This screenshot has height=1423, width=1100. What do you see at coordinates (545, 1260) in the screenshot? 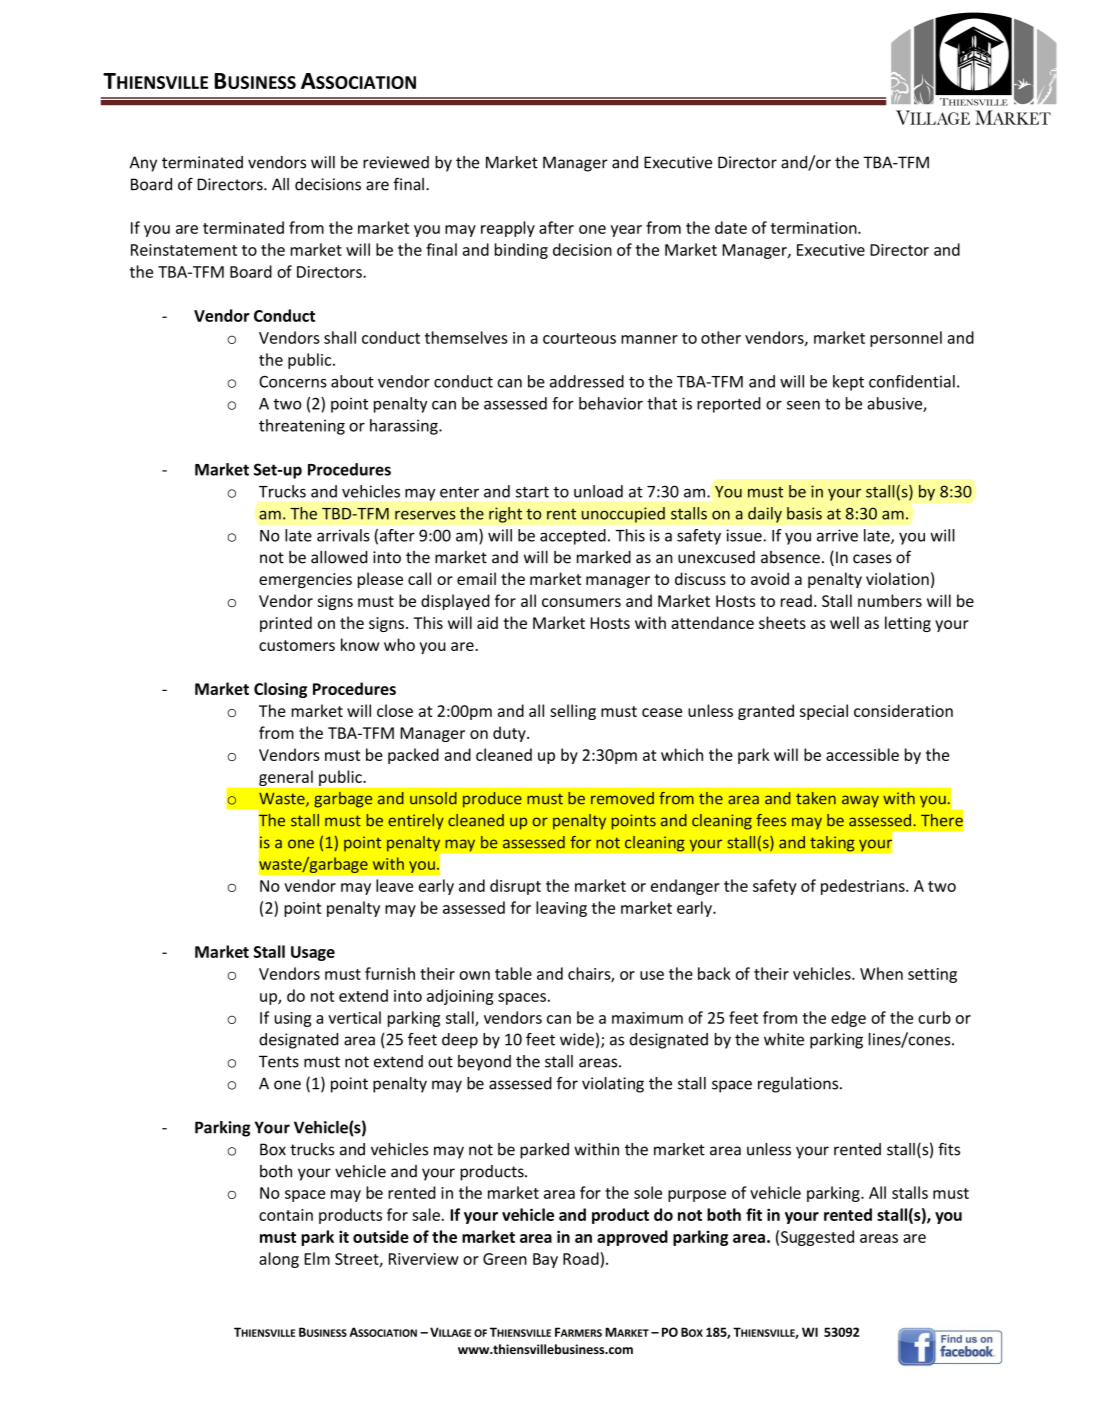
I see `Bay` at bounding box center [545, 1260].
